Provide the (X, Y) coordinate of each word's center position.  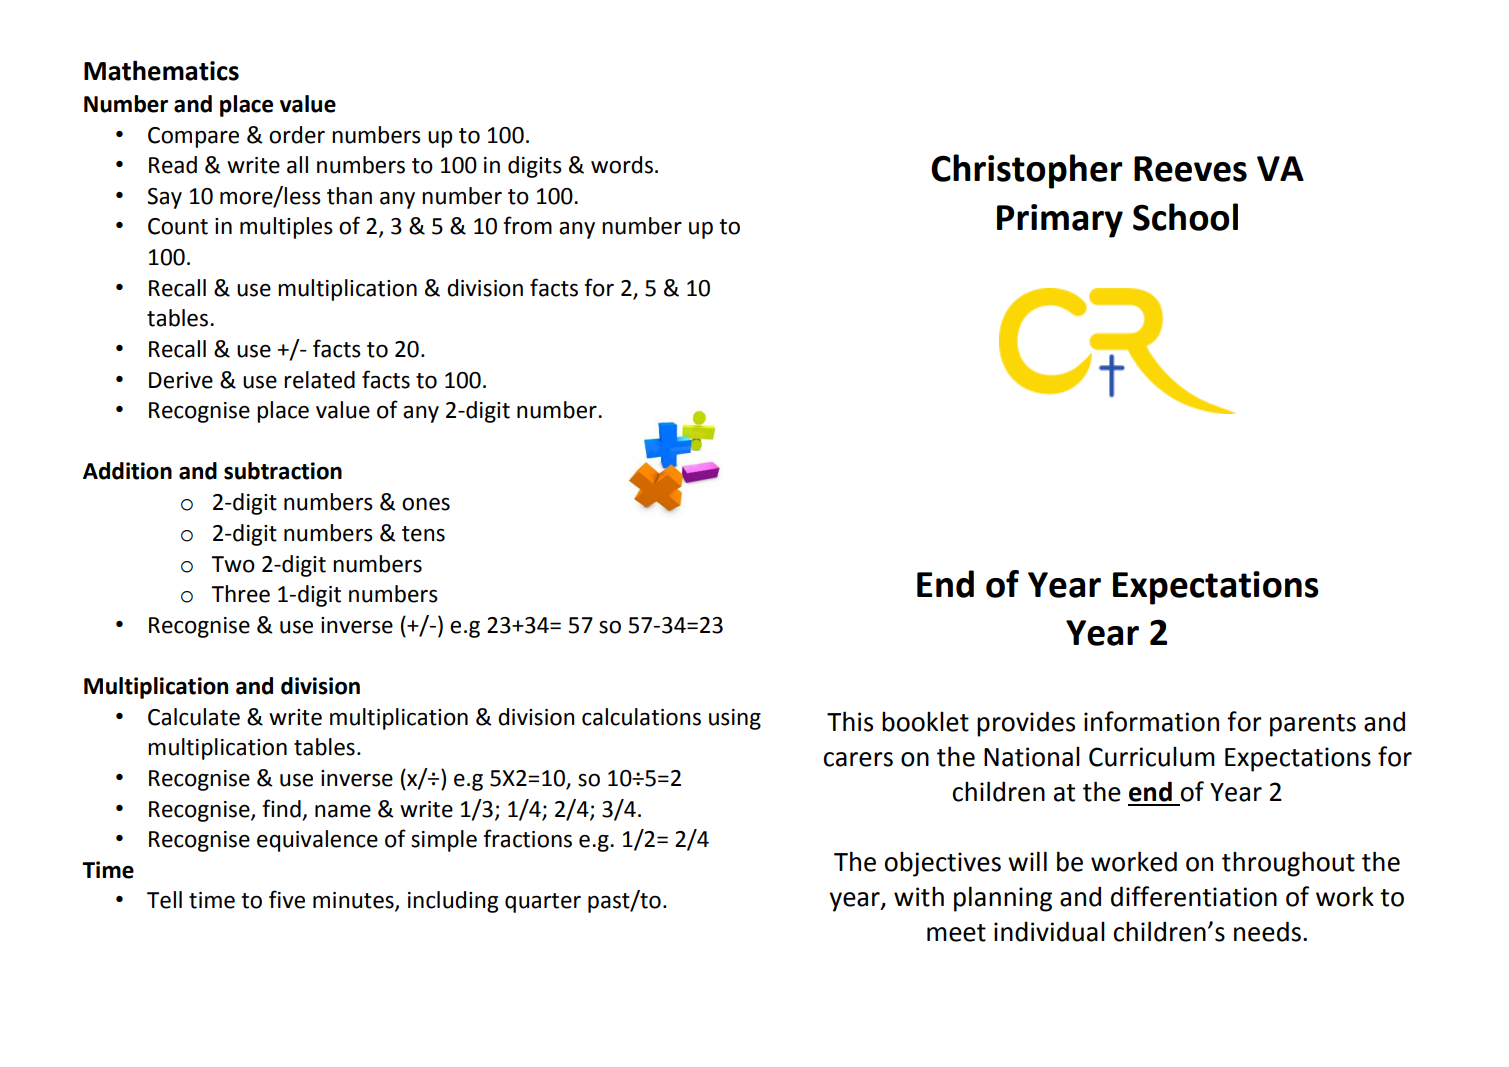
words (622, 165)
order (297, 135)
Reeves (1190, 169)
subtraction (283, 471)
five (287, 899)
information (1151, 721)
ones (426, 504)
